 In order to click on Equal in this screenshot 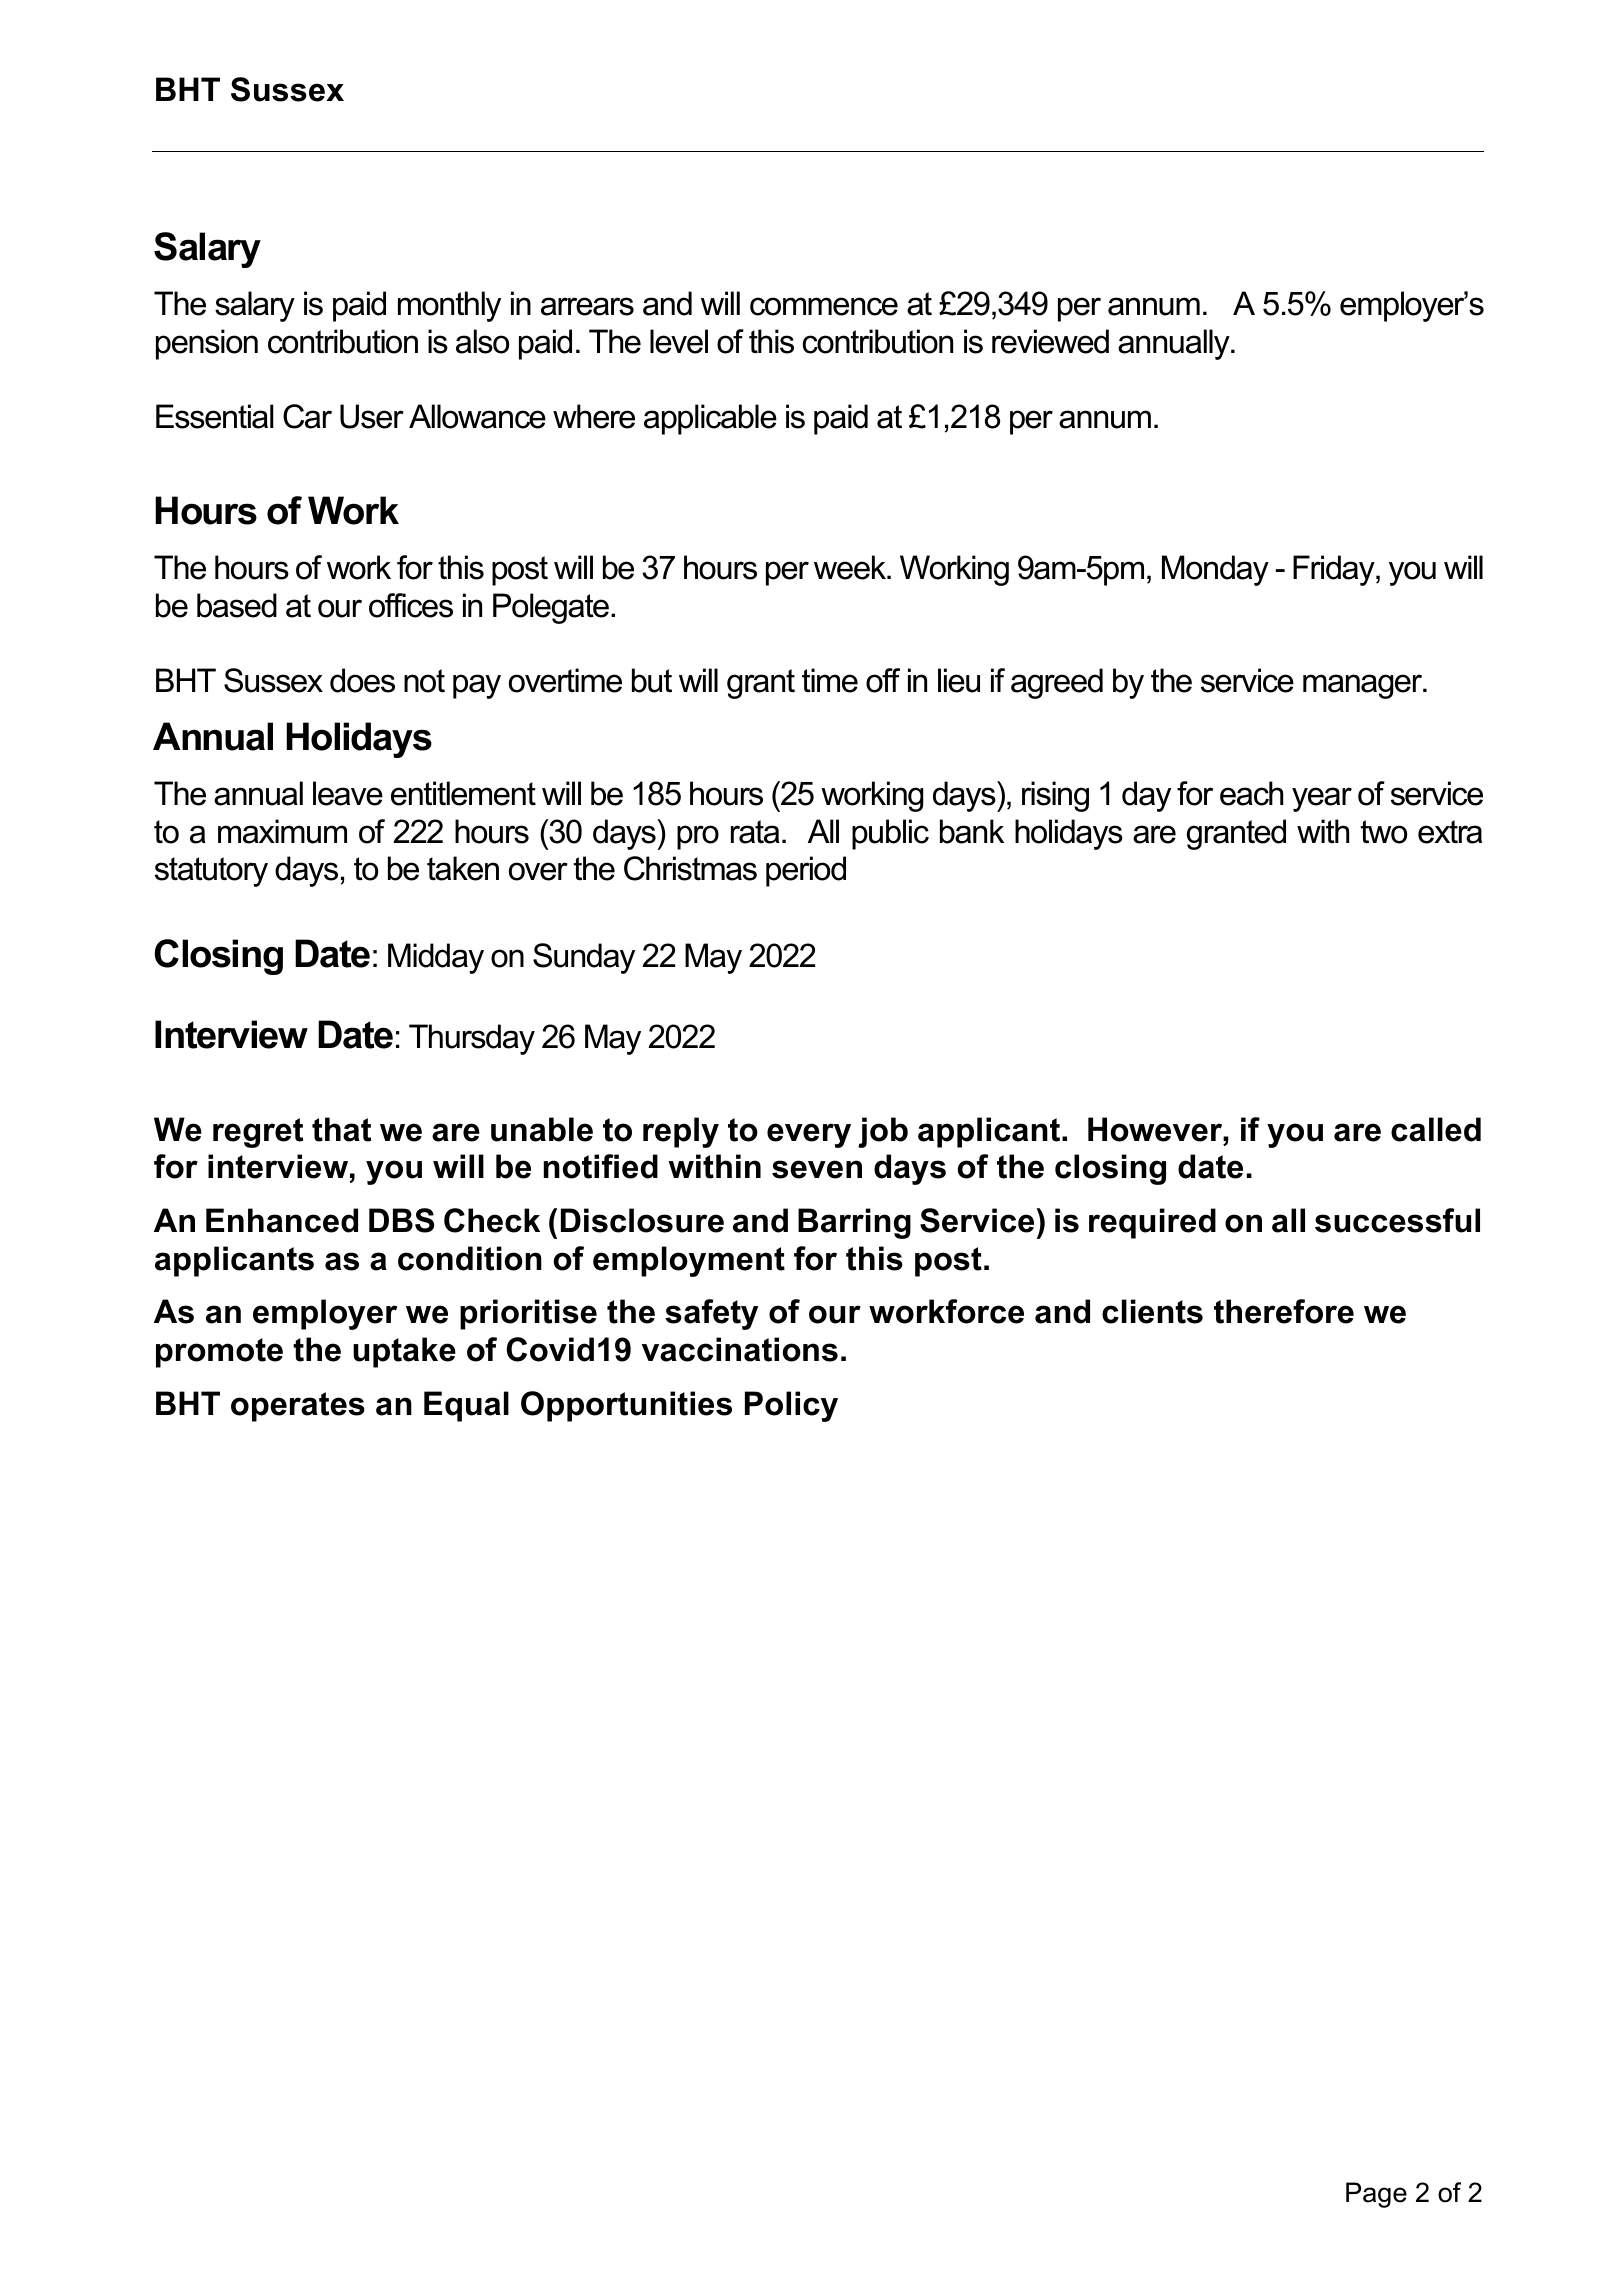, I will do `click(466, 1406)`.
